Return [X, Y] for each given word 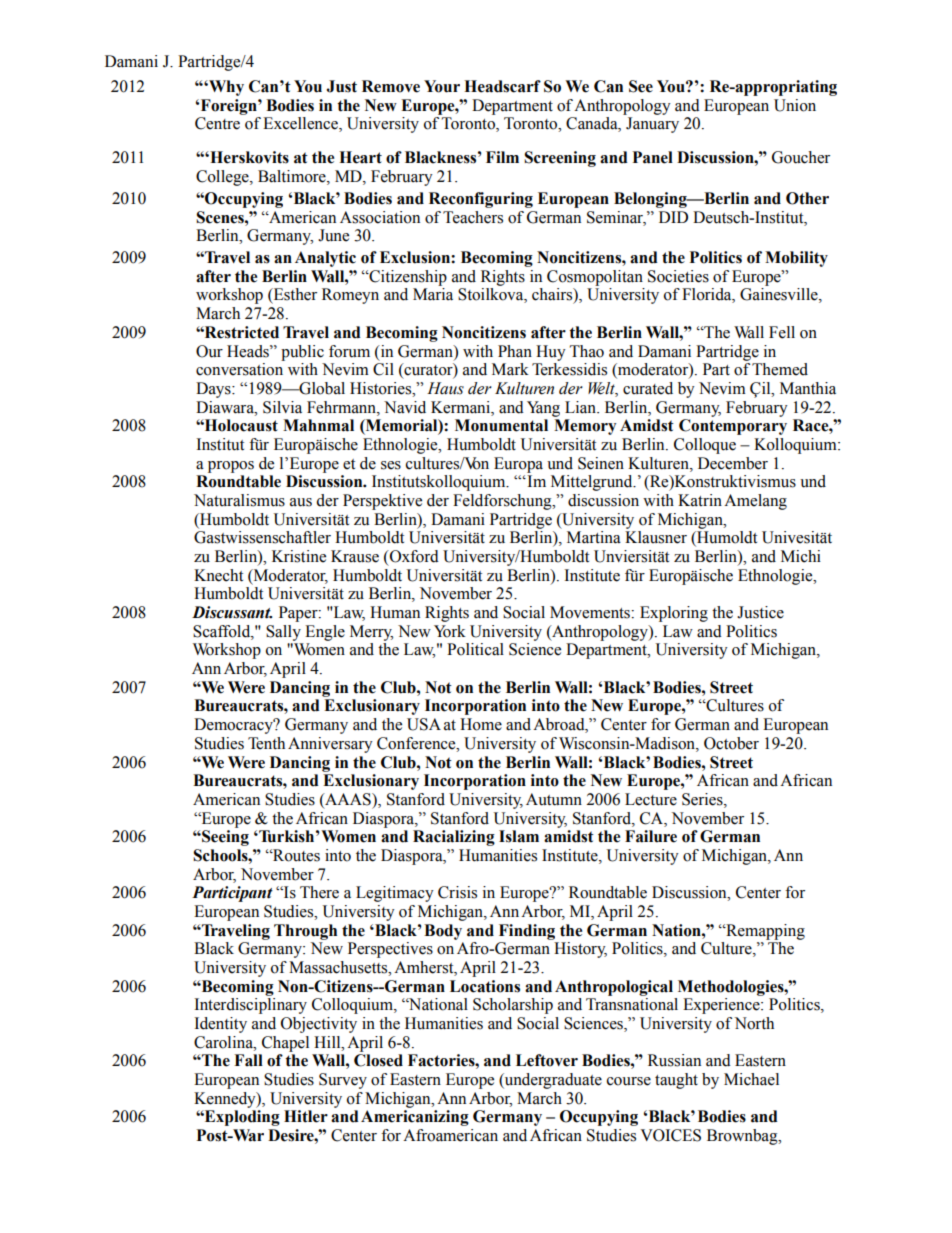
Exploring [674, 614]
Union [795, 105]
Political [475, 649]
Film [502, 157]
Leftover [547, 1060]
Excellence [301, 124]
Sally [283, 633]
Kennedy [226, 1100]
